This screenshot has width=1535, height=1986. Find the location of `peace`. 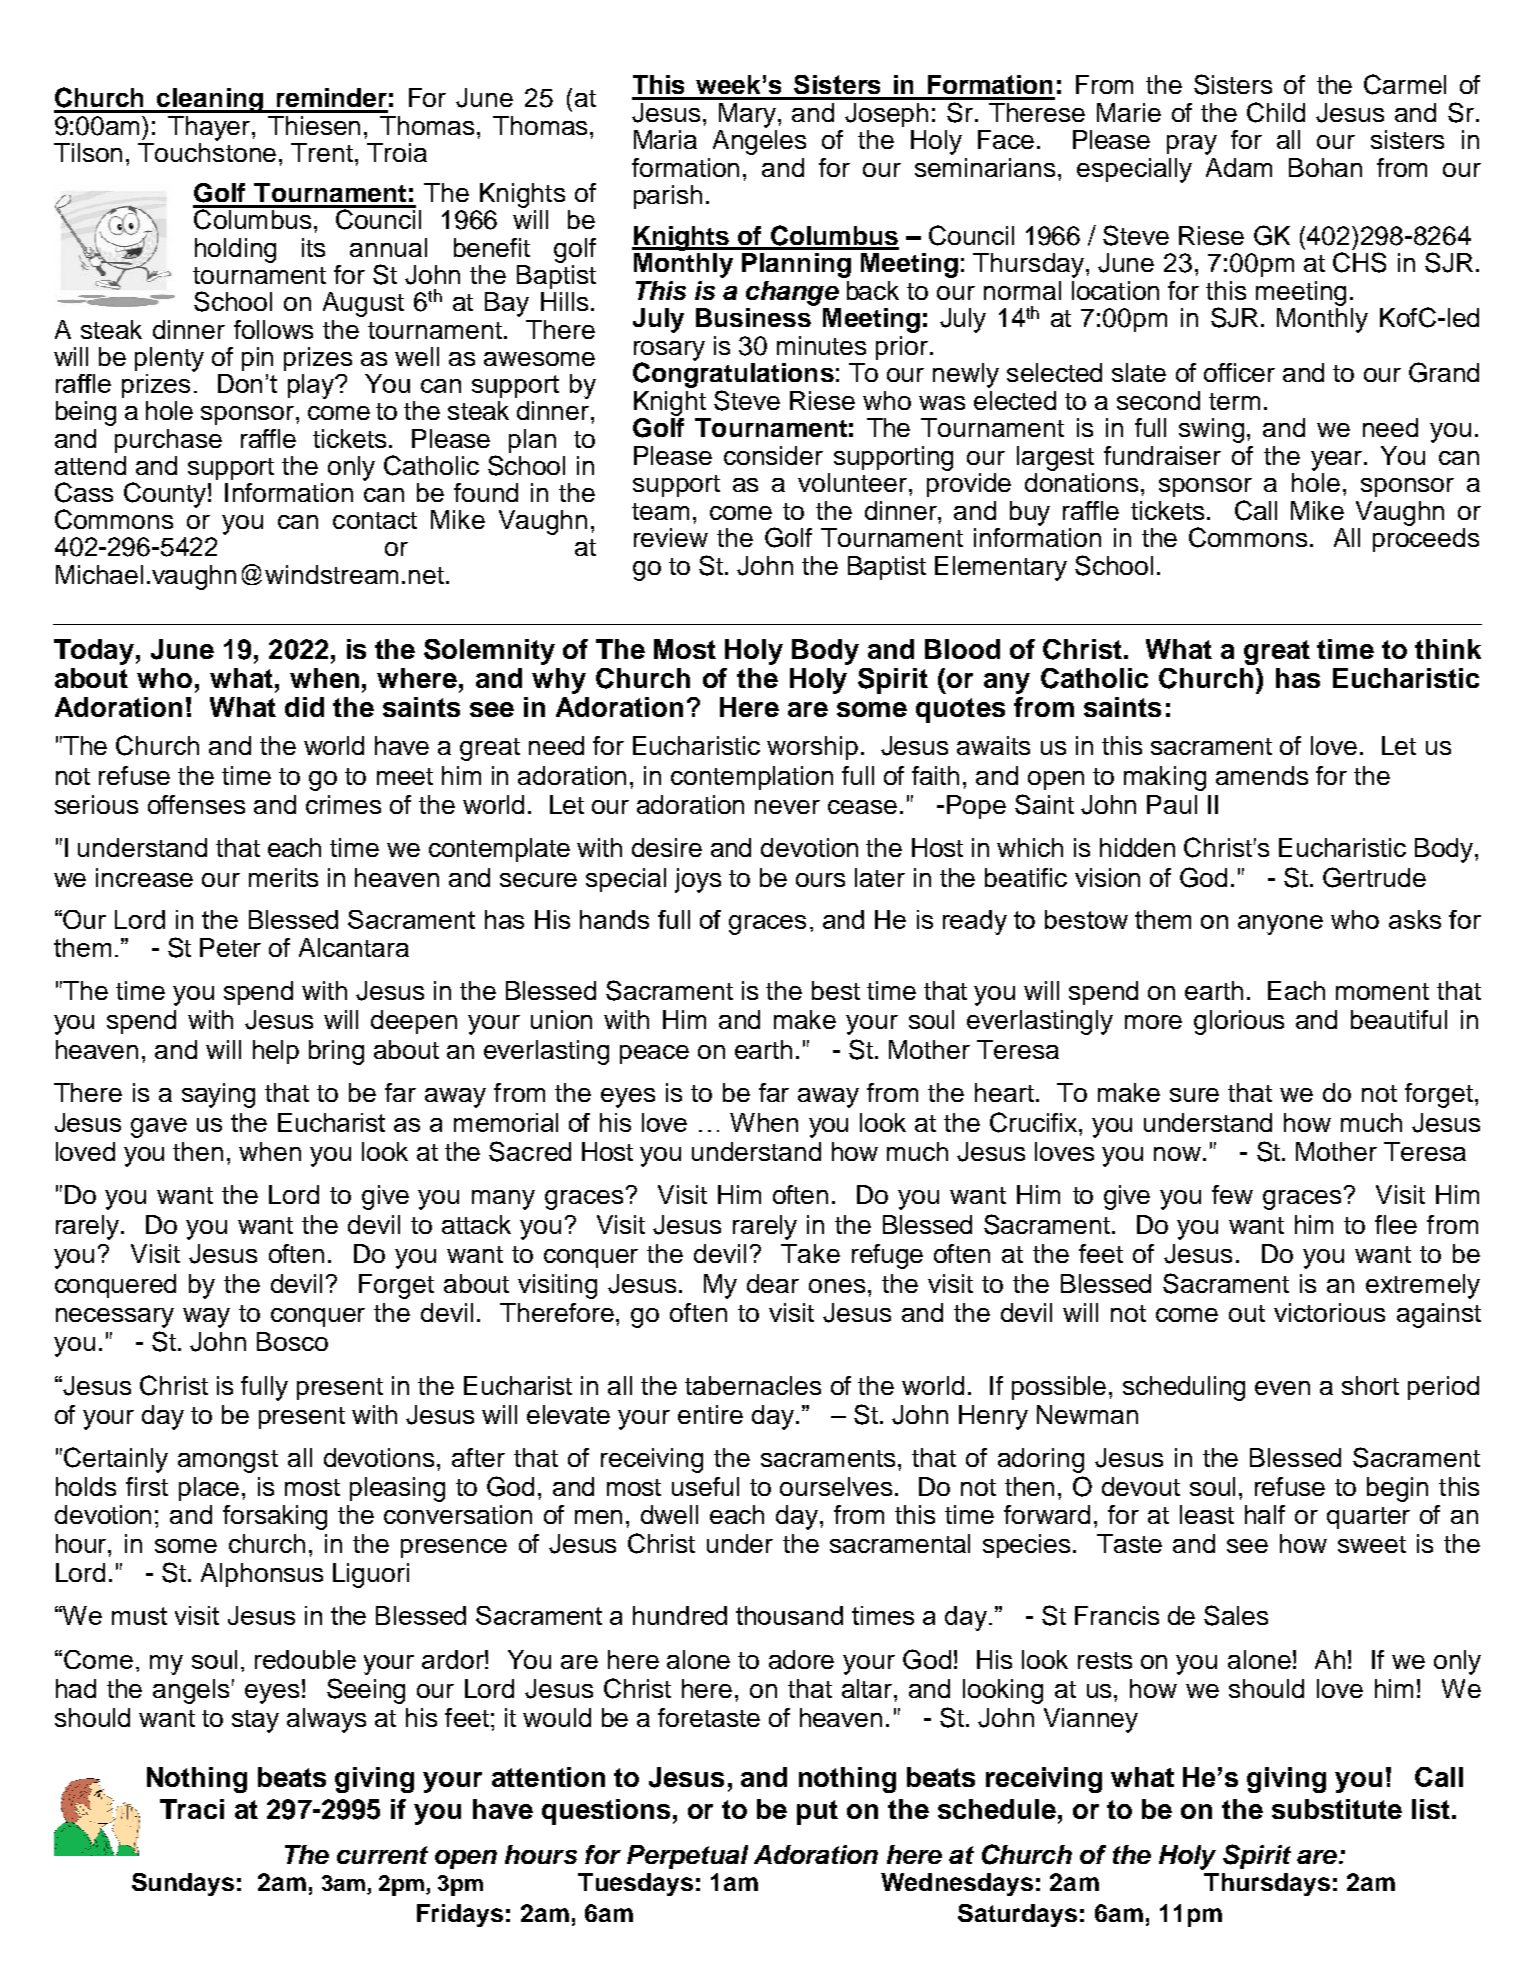

peace is located at coordinates (654, 1054).
